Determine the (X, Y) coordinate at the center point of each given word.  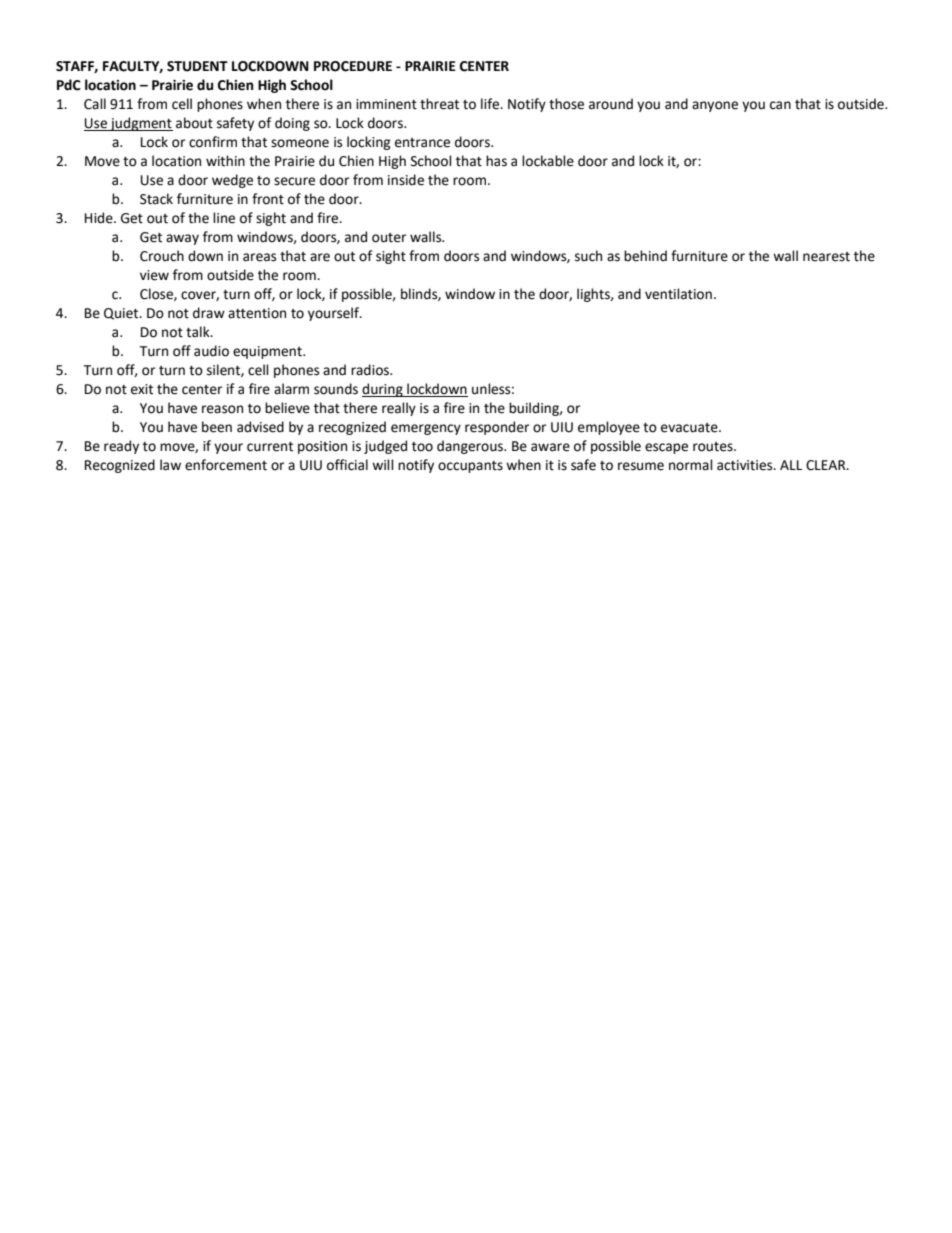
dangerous (471, 447)
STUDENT (197, 66)
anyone (715, 106)
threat (439, 104)
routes (714, 447)
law (170, 465)
